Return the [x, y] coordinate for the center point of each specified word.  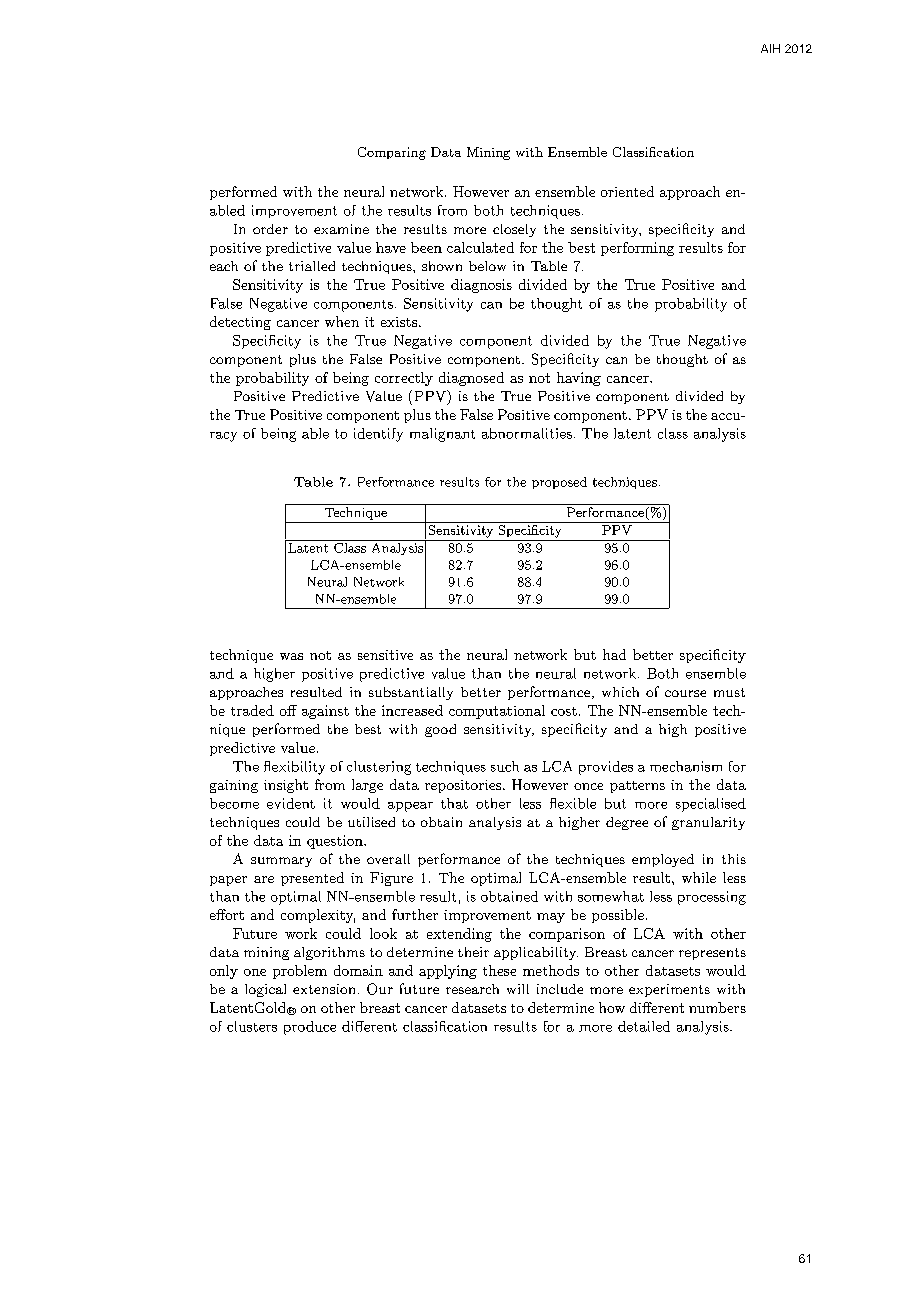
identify [378, 435]
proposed [559, 483]
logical [265, 990]
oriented [627, 191]
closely [514, 230]
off [288, 710]
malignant [442, 435]
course [685, 693]
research [472, 989]
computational [497, 712]
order [270, 229]
